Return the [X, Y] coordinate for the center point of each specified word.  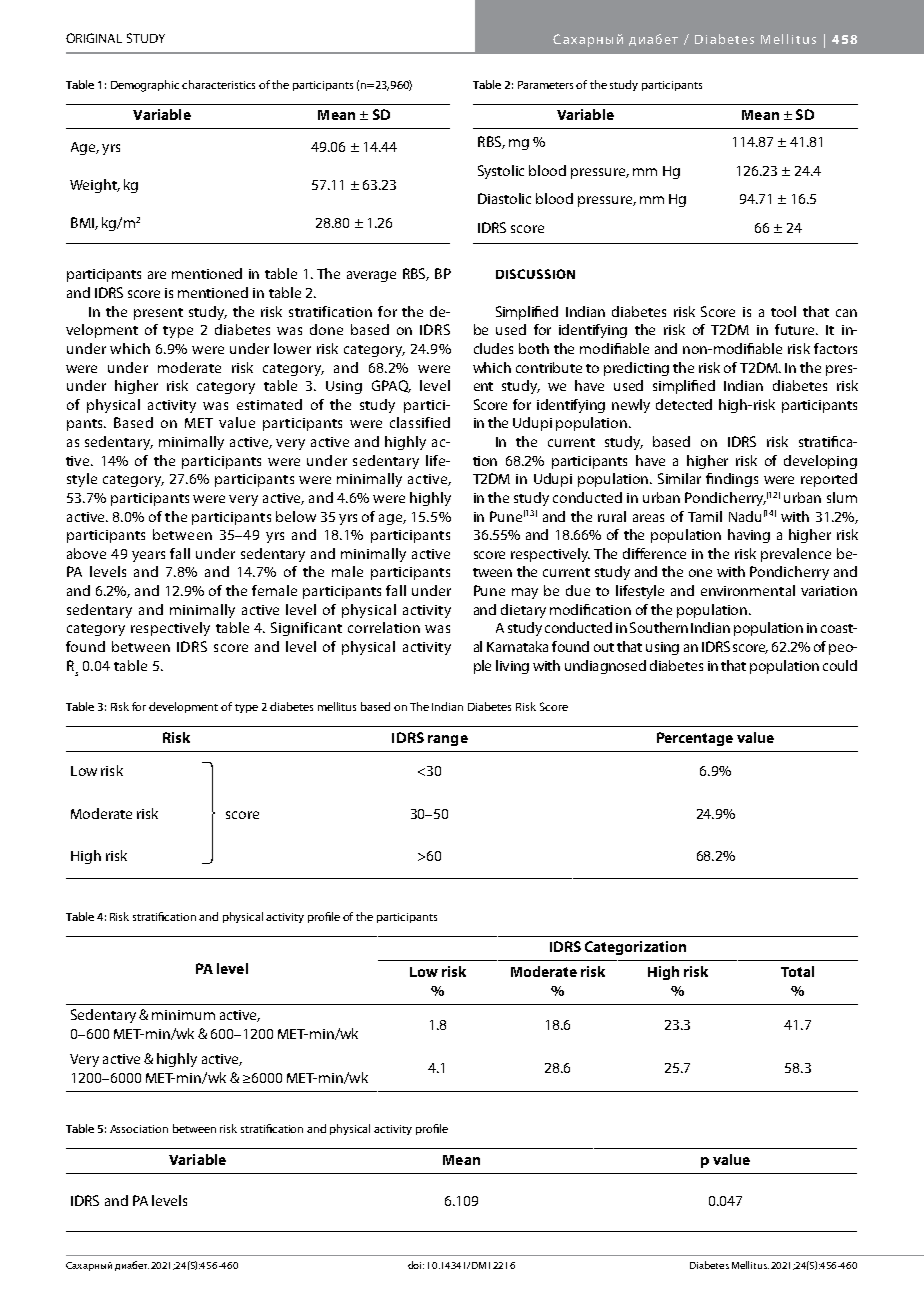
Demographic [145, 86]
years [148, 556]
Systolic [501, 172]
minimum [183, 1015]
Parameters [545, 85]
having [749, 536]
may [525, 593]
